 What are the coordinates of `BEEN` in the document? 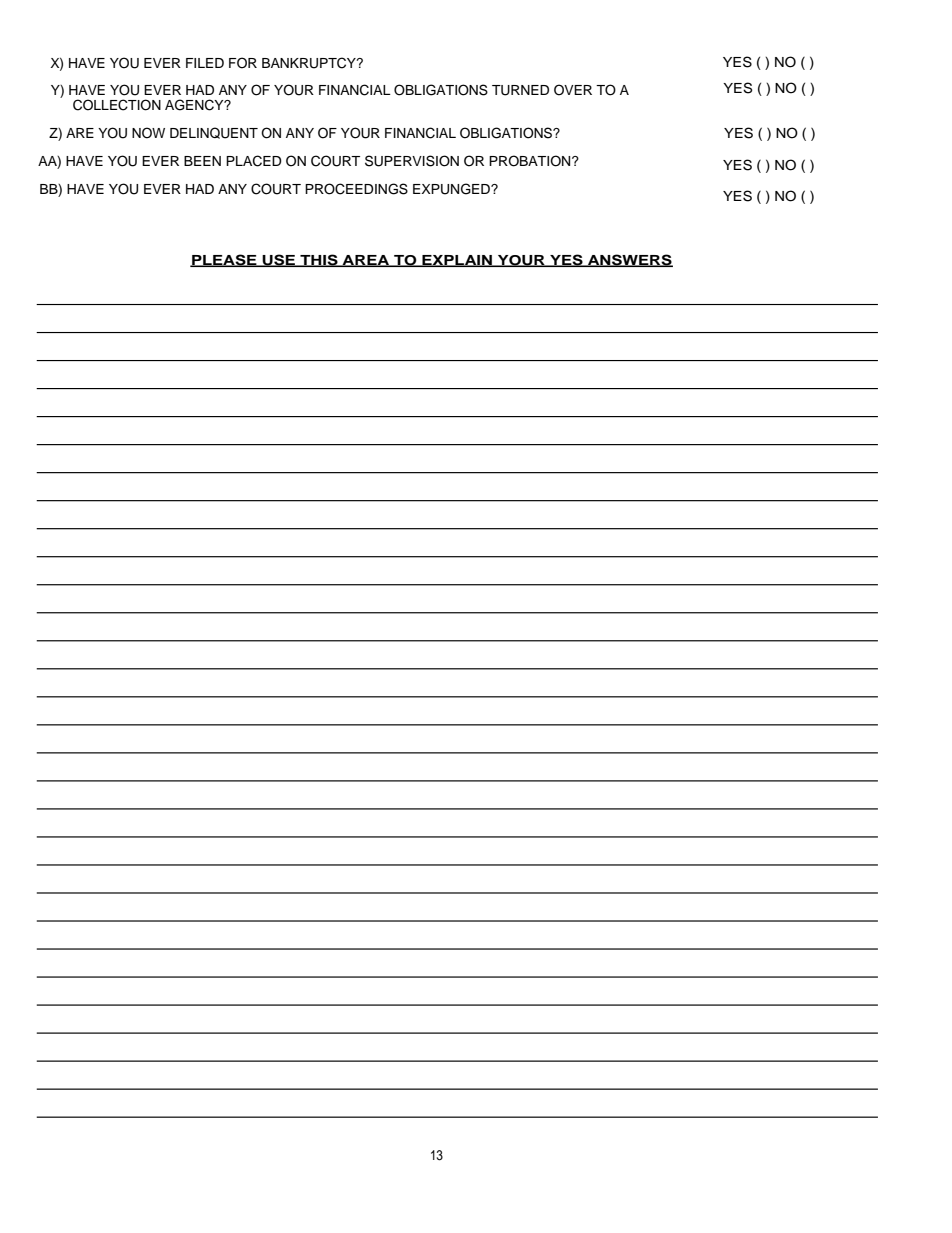 It's located at (202, 161).
